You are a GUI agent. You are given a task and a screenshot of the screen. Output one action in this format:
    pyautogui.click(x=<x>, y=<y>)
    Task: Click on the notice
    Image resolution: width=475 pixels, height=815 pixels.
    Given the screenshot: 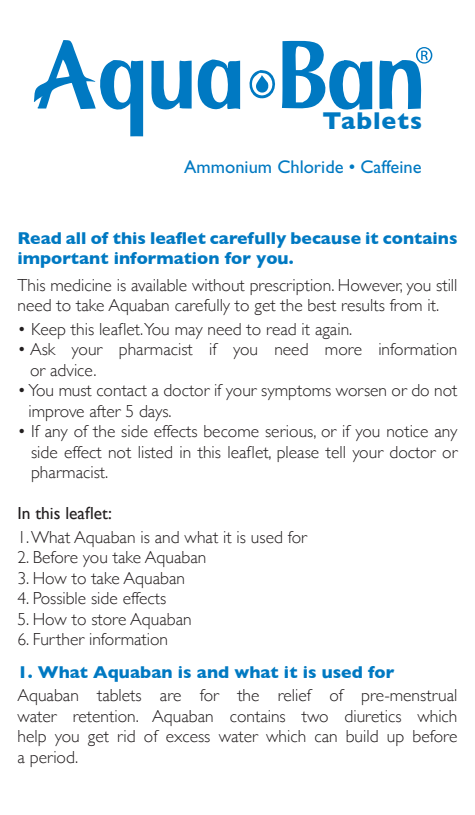 What is the action you would take?
    pyautogui.click(x=407, y=431)
